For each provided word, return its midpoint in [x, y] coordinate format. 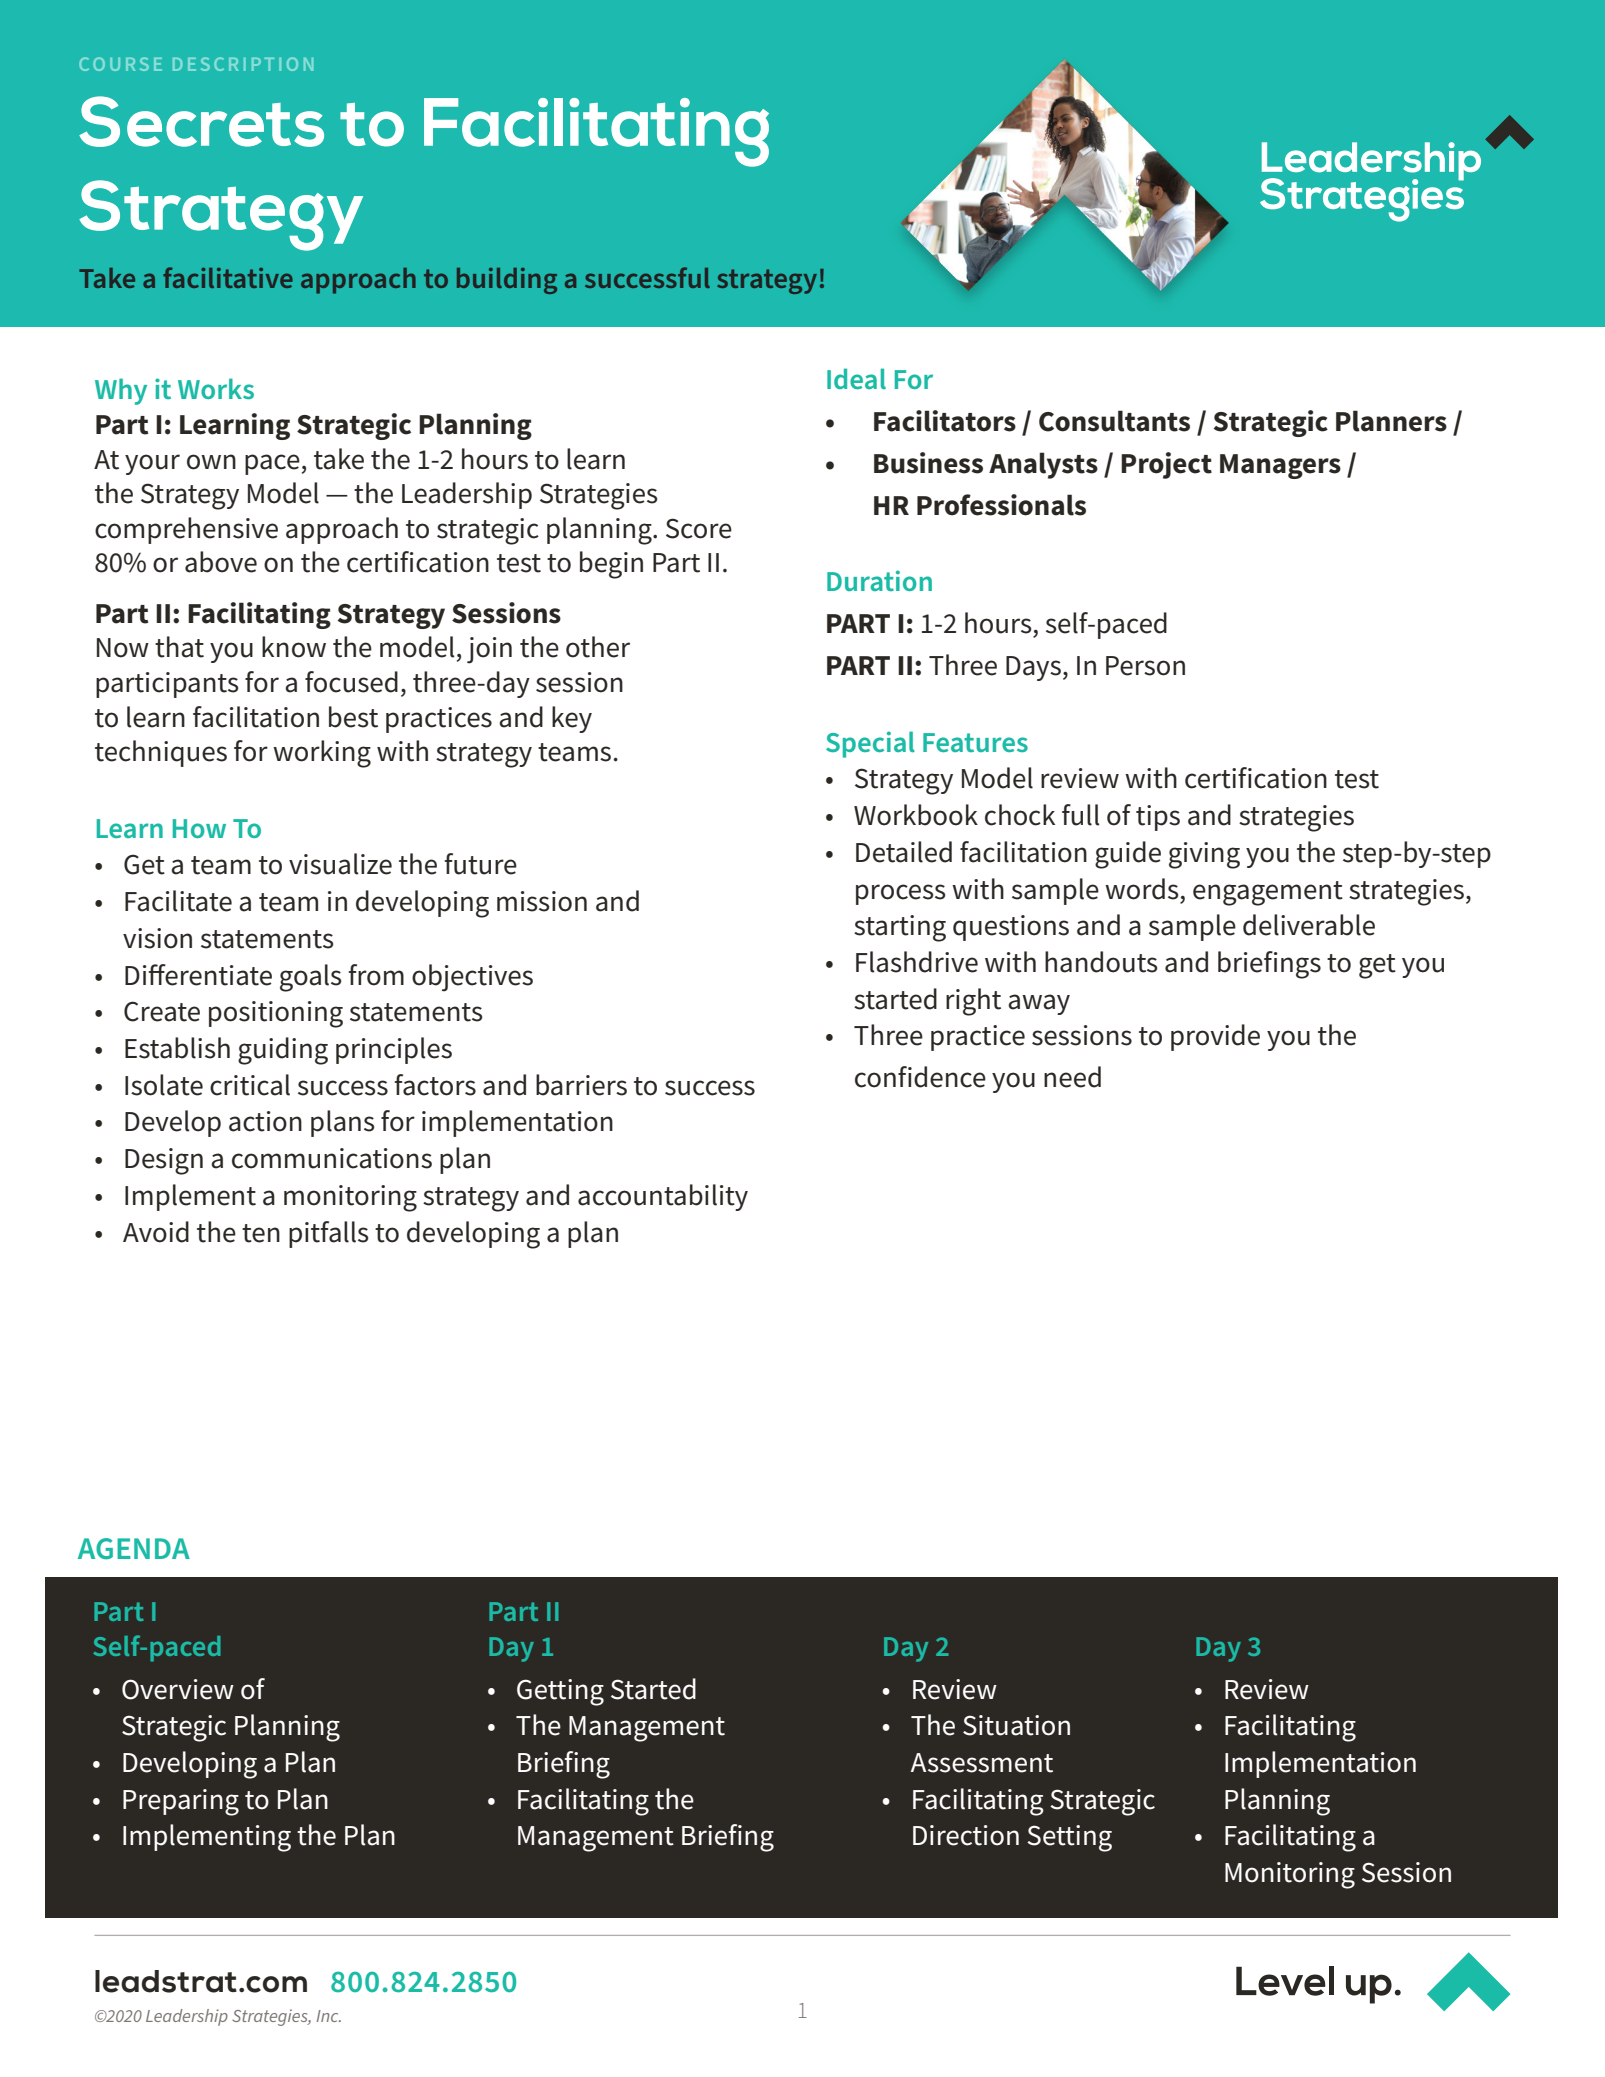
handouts [1101, 962]
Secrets [201, 121]
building [507, 281]
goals [311, 978]
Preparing [181, 1802]
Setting [1069, 1838]
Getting [560, 1692]
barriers [581, 1085]
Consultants [1114, 421]
